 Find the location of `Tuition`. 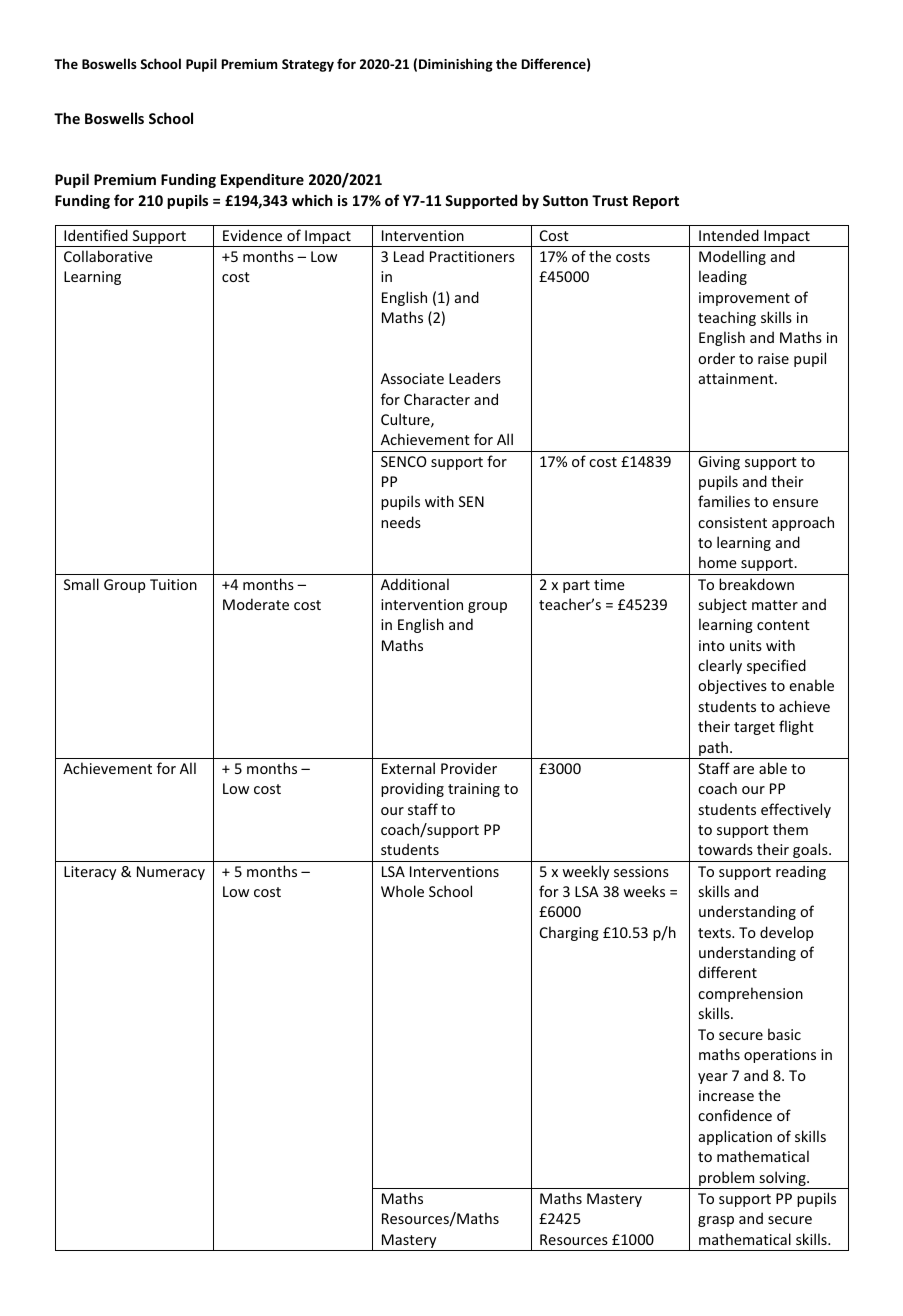

Tuition is located at coordinates (173, 584).
